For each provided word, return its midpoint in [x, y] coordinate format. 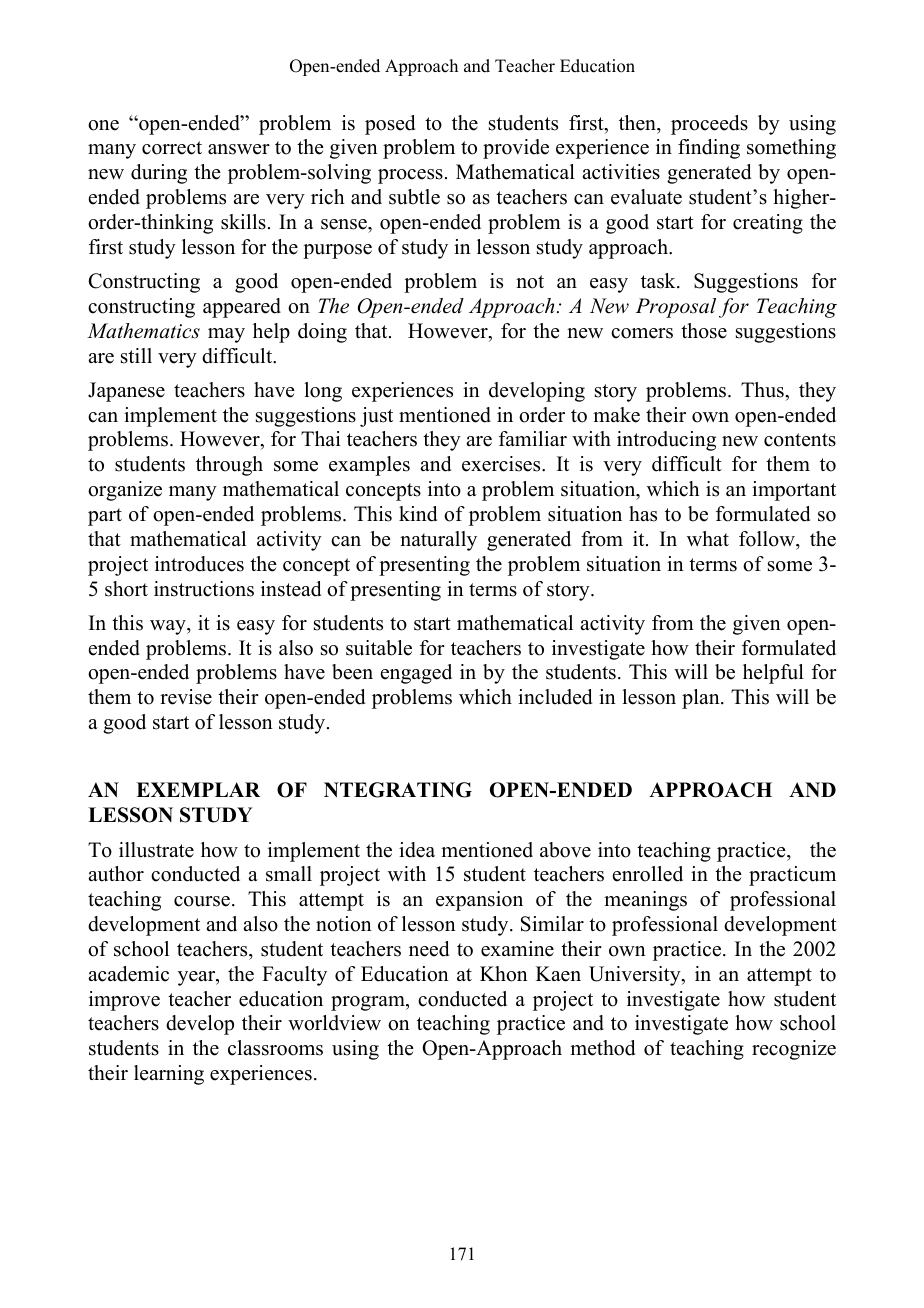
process [410, 176]
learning [169, 1075]
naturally [438, 541]
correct [172, 148]
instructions [204, 589]
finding [709, 149]
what [708, 538]
